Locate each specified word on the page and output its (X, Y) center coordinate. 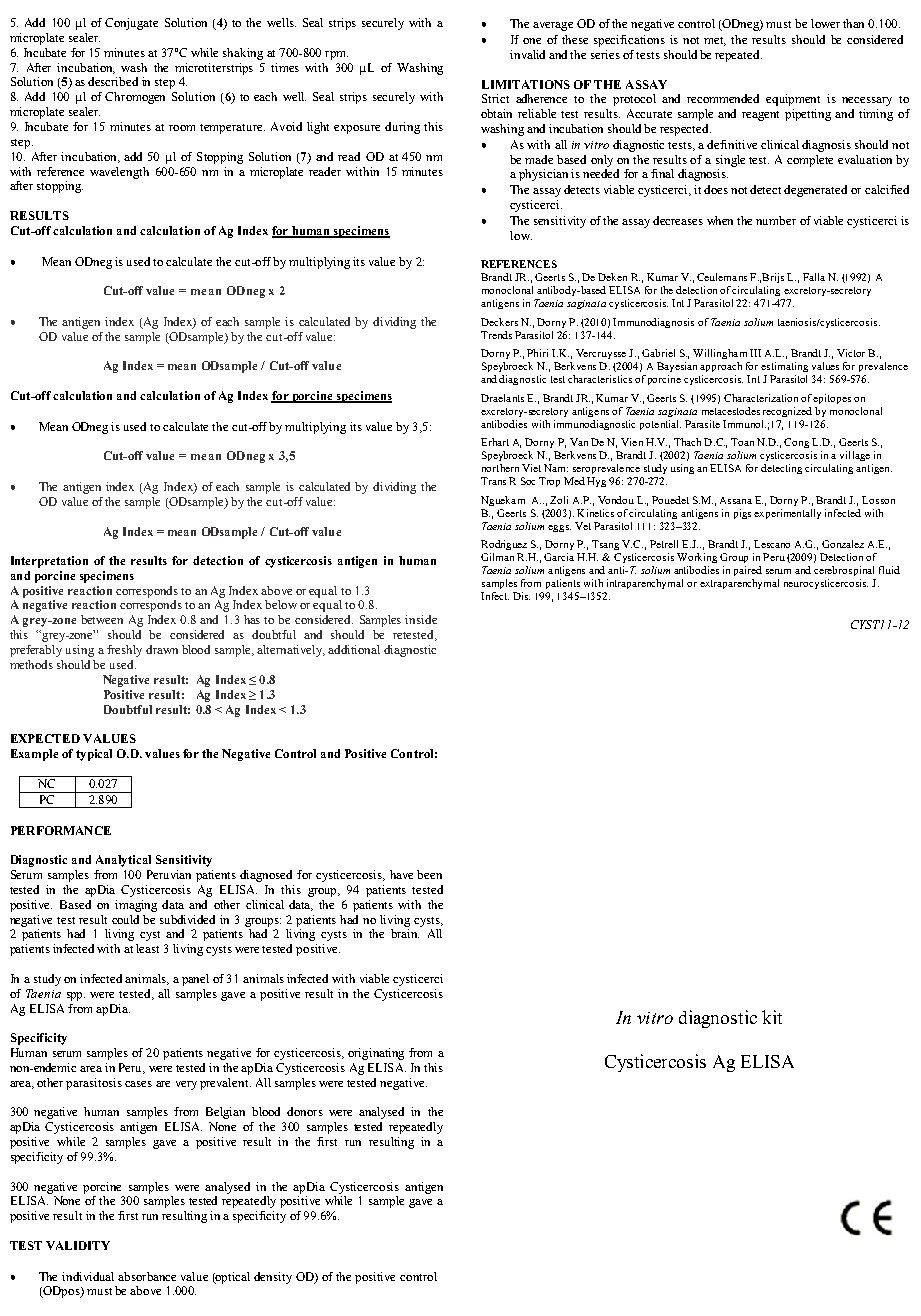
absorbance (147, 1276)
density (273, 1278)
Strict (495, 98)
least (147, 948)
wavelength (119, 173)
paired (748, 571)
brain (405, 933)
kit (772, 1017)
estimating (784, 367)
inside (421, 619)
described (113, 81)
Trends (496, 335)
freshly (124, 651)
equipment (793, 100)
